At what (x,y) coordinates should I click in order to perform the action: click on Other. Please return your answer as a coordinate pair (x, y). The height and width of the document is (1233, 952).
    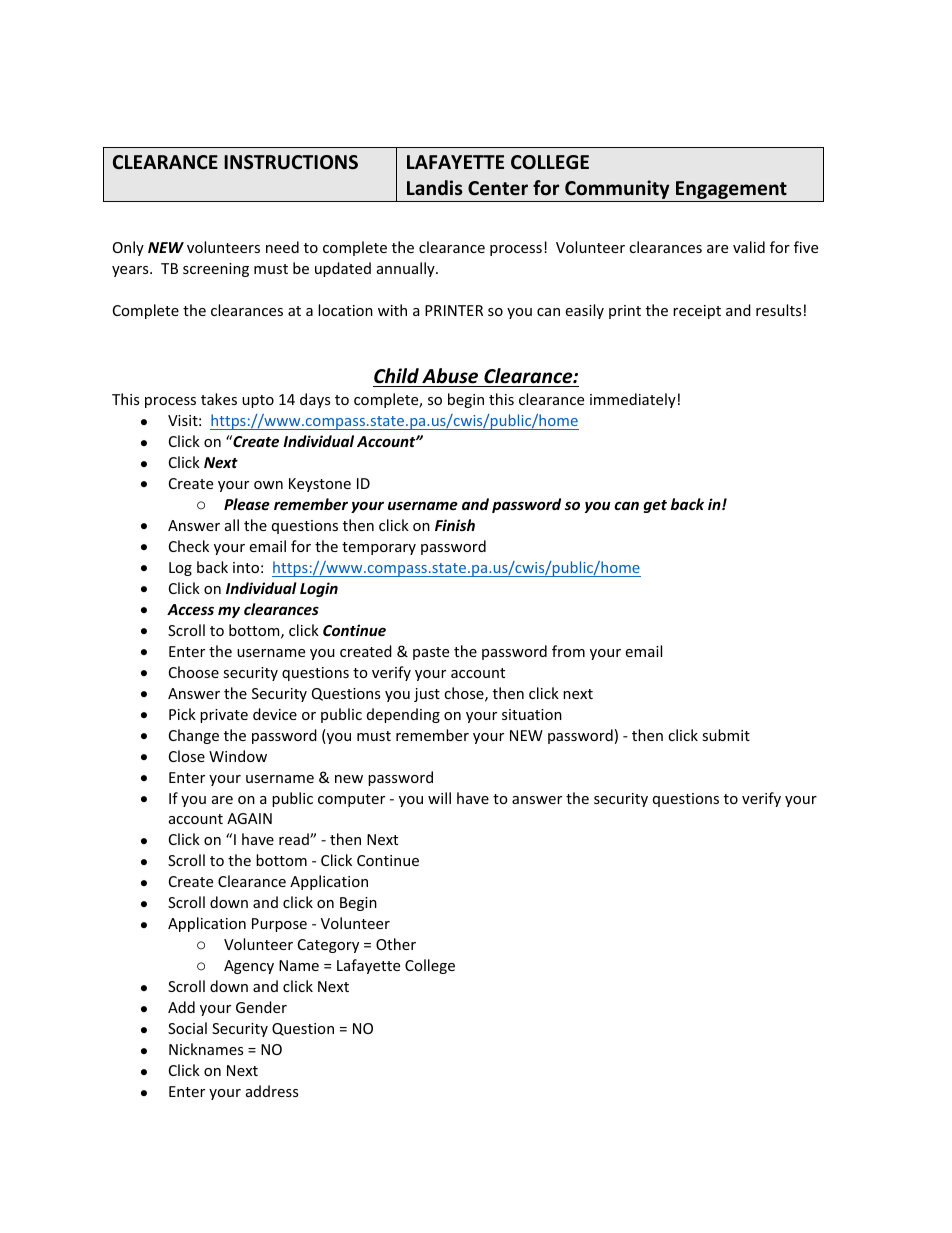
    Looking at the image, I should click on (396, 944).
